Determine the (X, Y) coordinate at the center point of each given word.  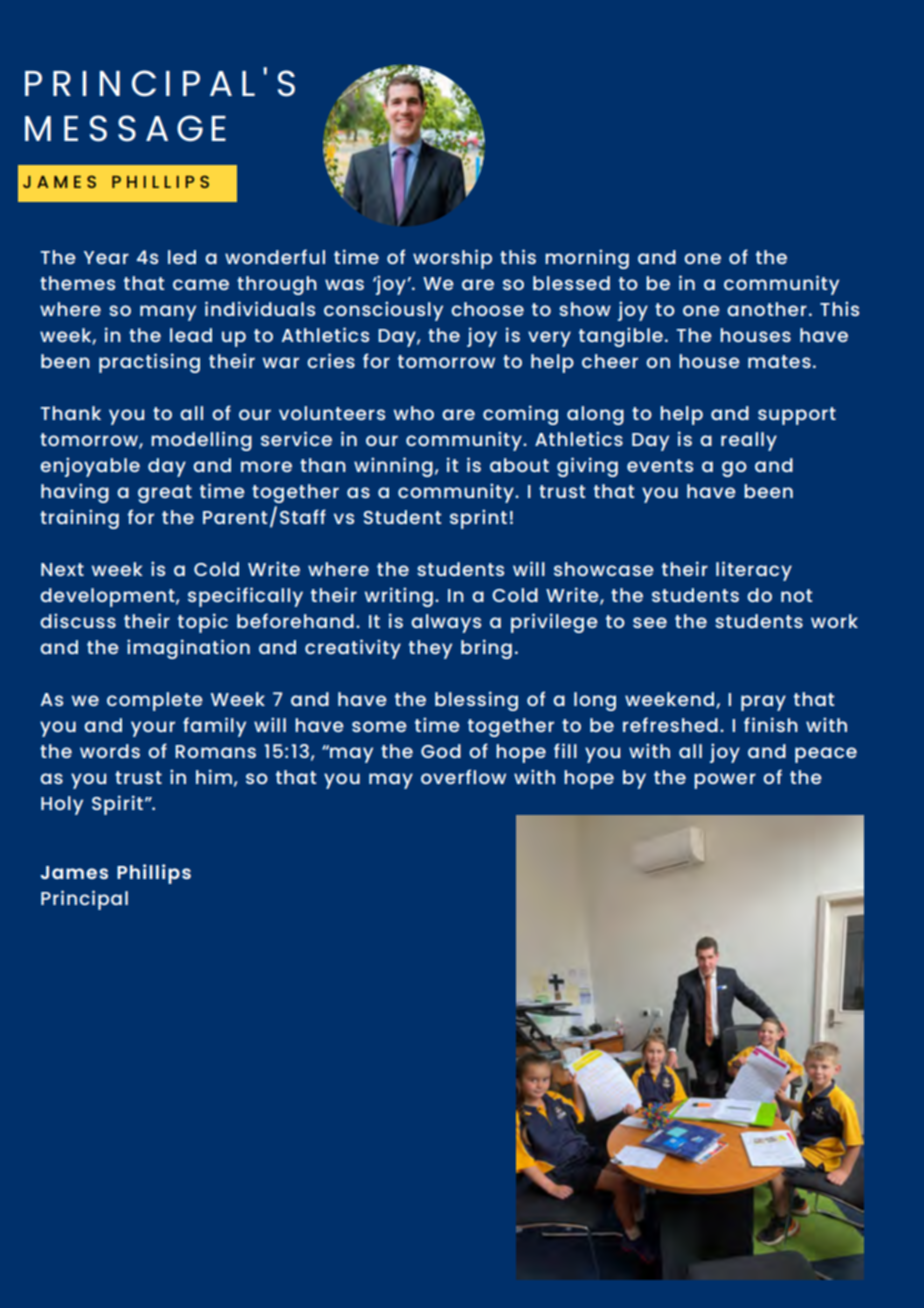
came (201, 284)
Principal (84, 900)
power (725, 781)
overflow (463, 776)
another (767, 309)
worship (452, 259)
